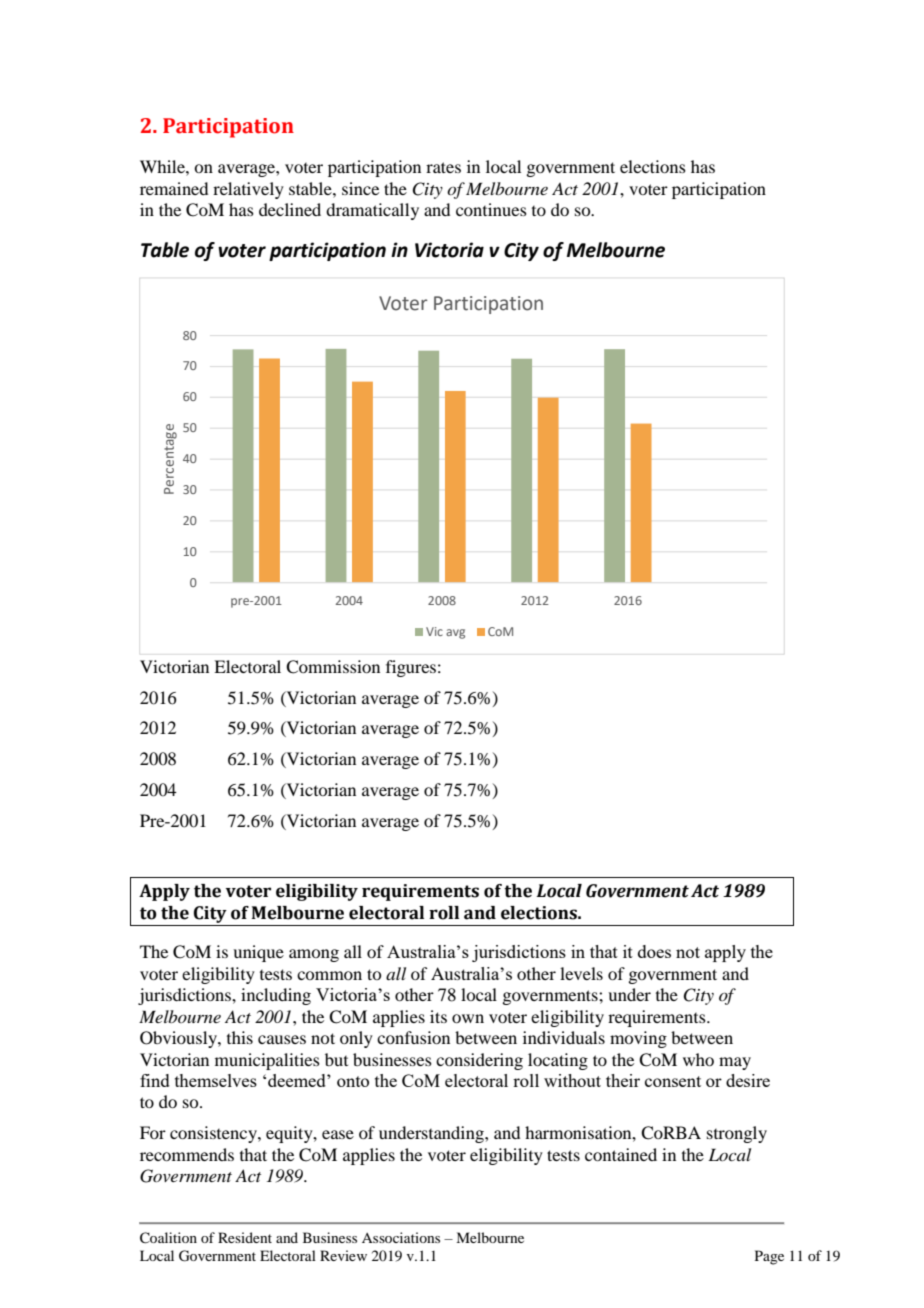  I want to click on Commission, so click(333, 667).
